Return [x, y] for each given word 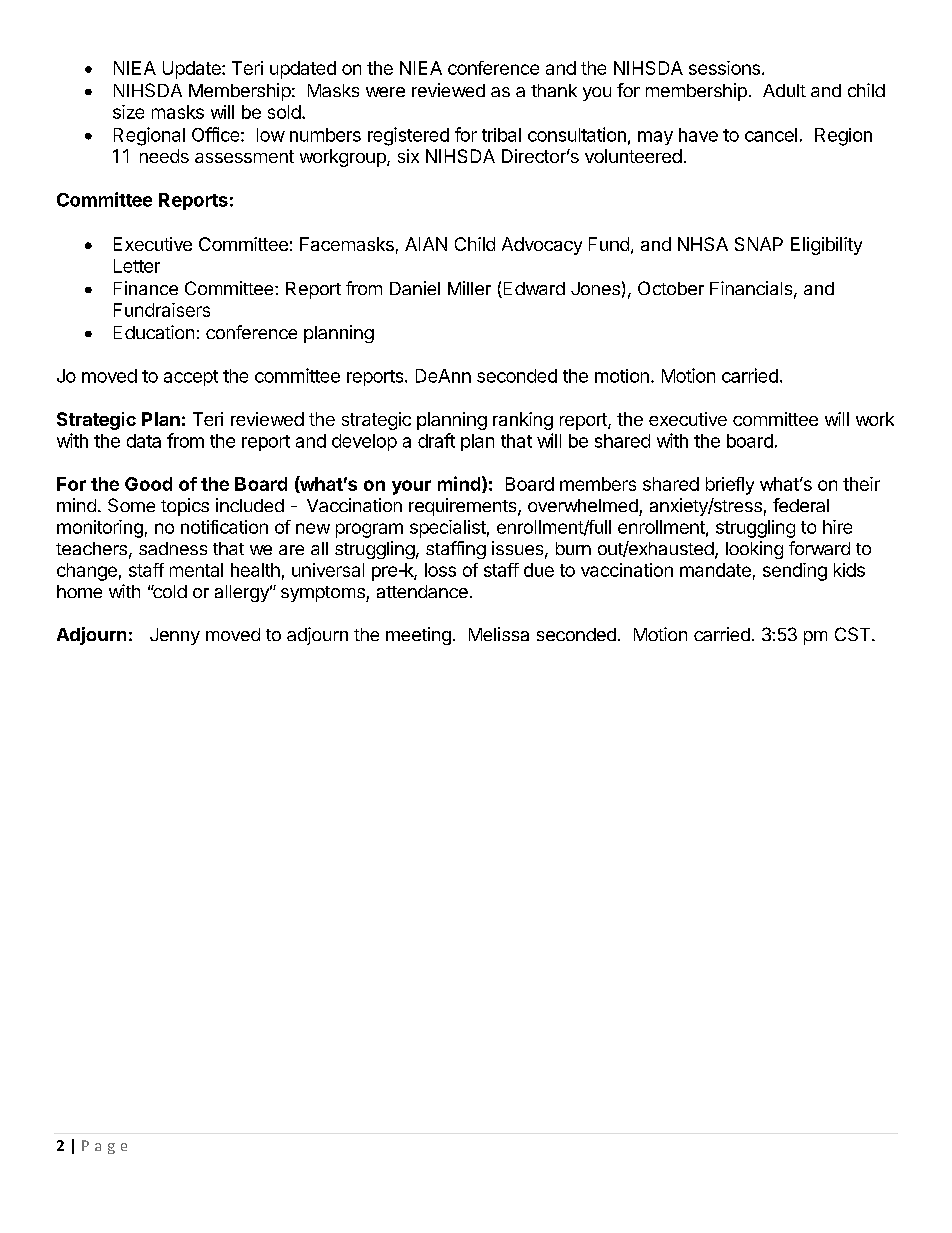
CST [854, 634]
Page [104, 1147]
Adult [784, 90]
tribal [501, 135]
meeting [418, 636]
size [128, 112]
